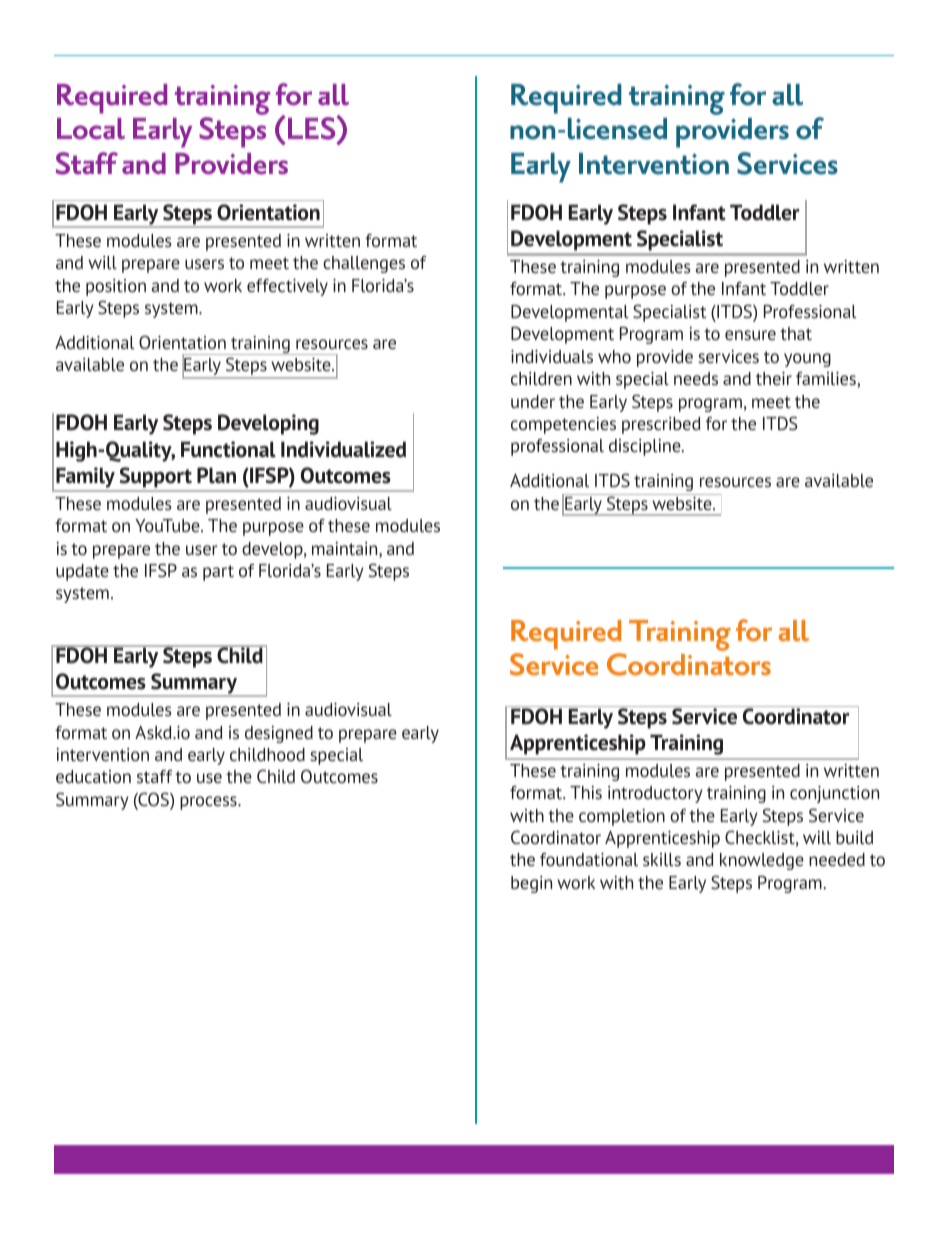 This screenshot has height=1233, width=952. I want to click on Functional, so click(228, 449).
